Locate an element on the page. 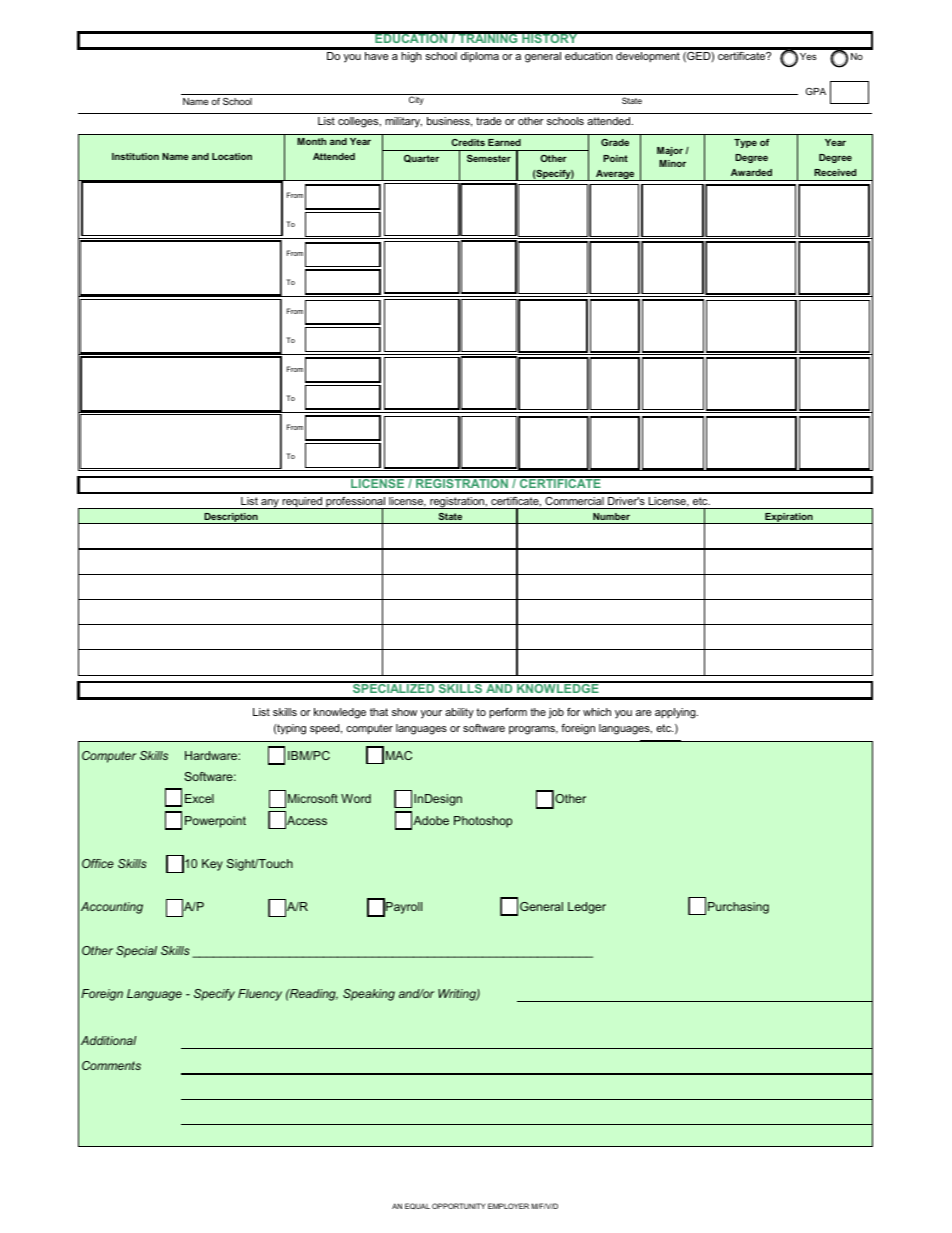 The height and width of the image is (1233, 952). Comments is located at coordinates (111, 1065).
